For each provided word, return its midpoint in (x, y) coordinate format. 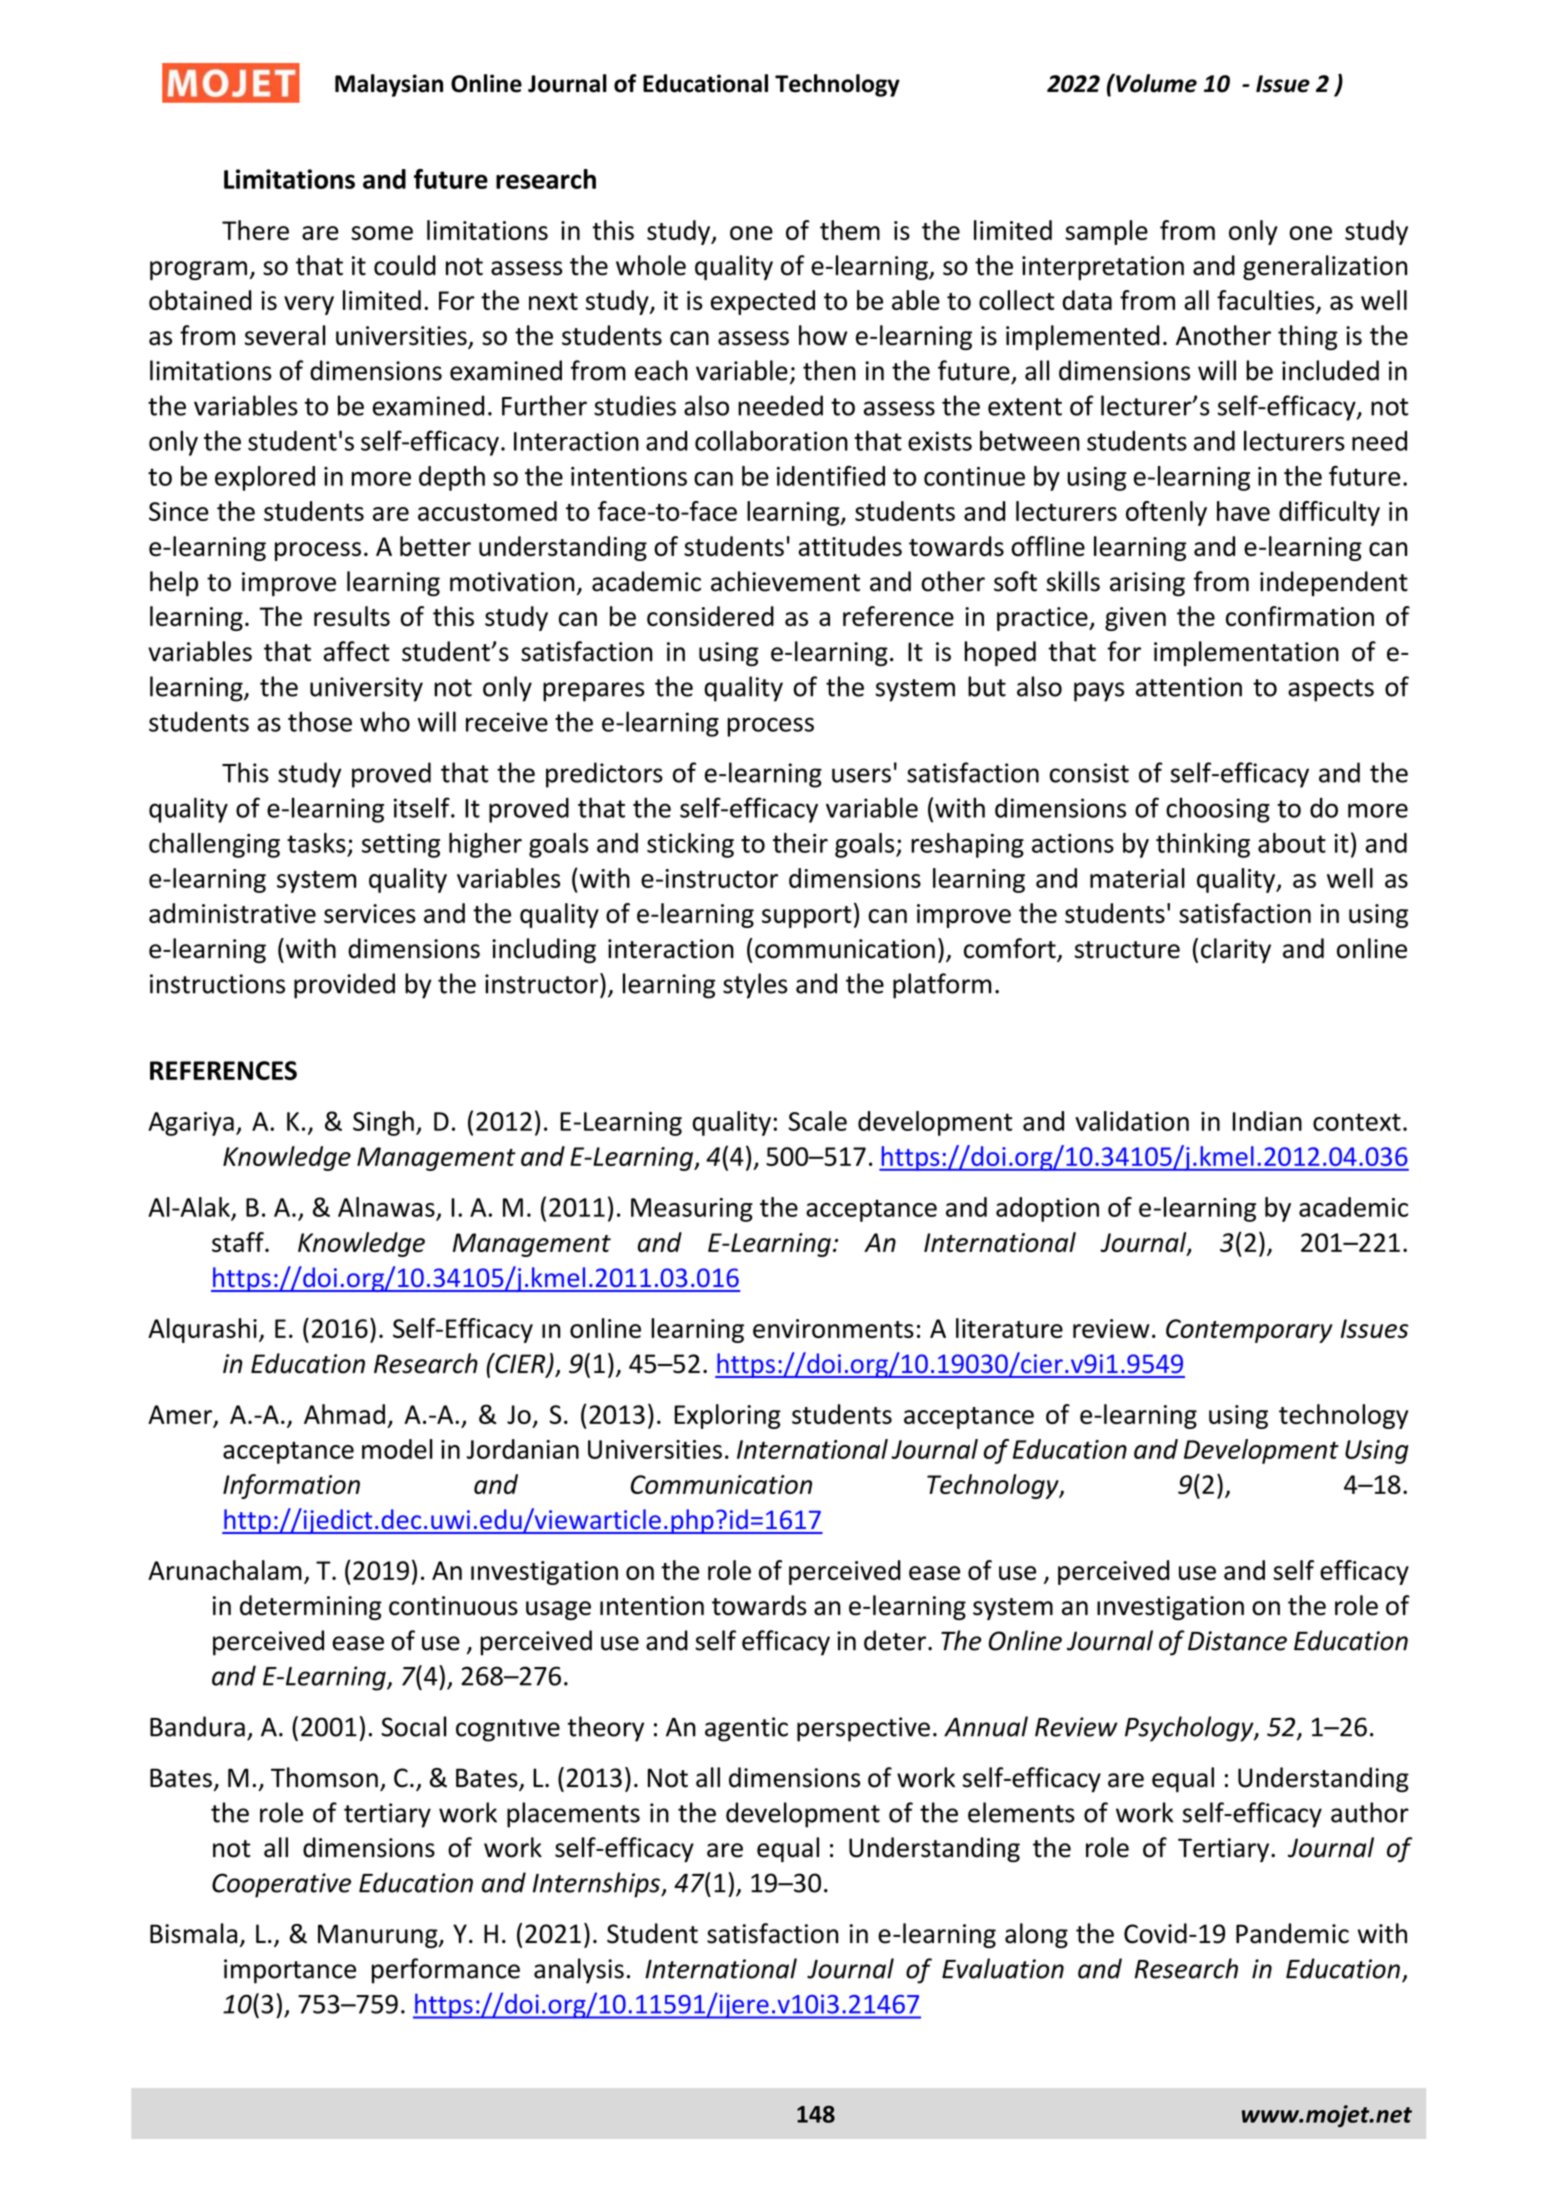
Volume (1155, 83)
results (352, 616)
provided (344, 986)
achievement (785, 581)
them (850, 230)
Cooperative (281, 1885)
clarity (1236, 950)
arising (1147, 584)
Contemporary (1249, 1331)
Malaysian (389, 85)
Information (291, 1486)
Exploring (728, 1416)
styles (755, 986)
